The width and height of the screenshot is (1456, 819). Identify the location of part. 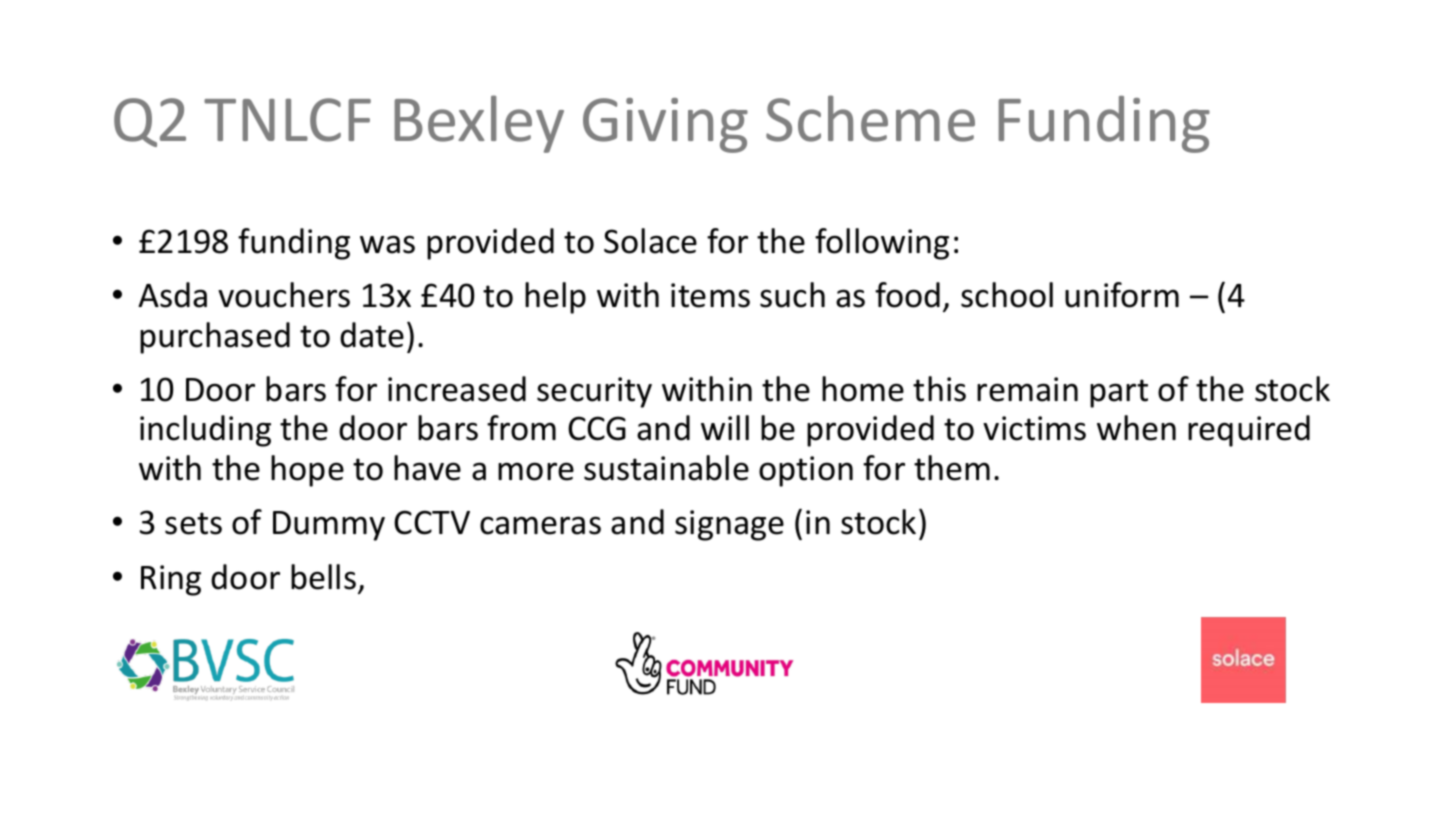
(1119, 393).
